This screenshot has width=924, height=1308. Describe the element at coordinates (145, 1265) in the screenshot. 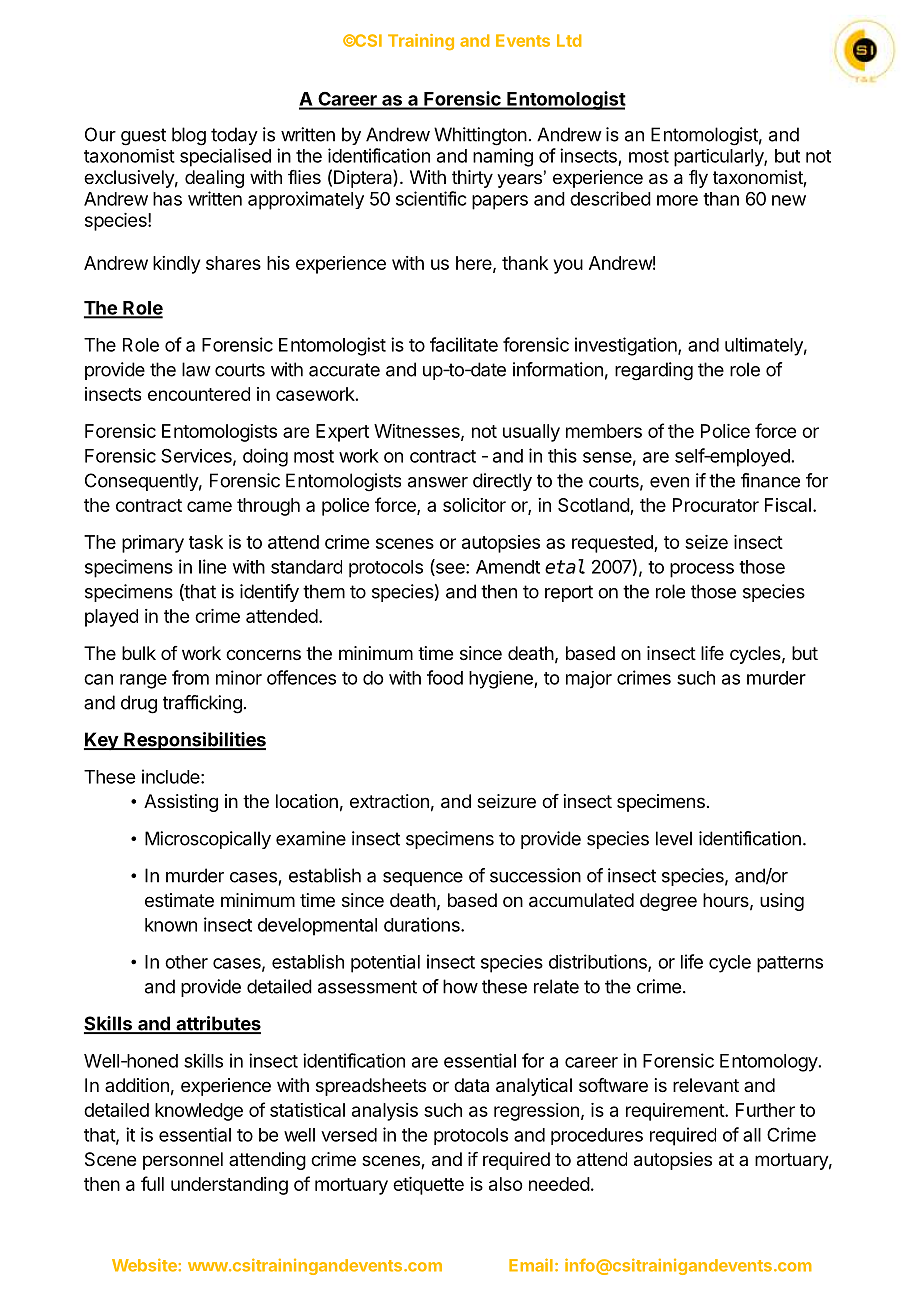

I see `Website` at that location.
